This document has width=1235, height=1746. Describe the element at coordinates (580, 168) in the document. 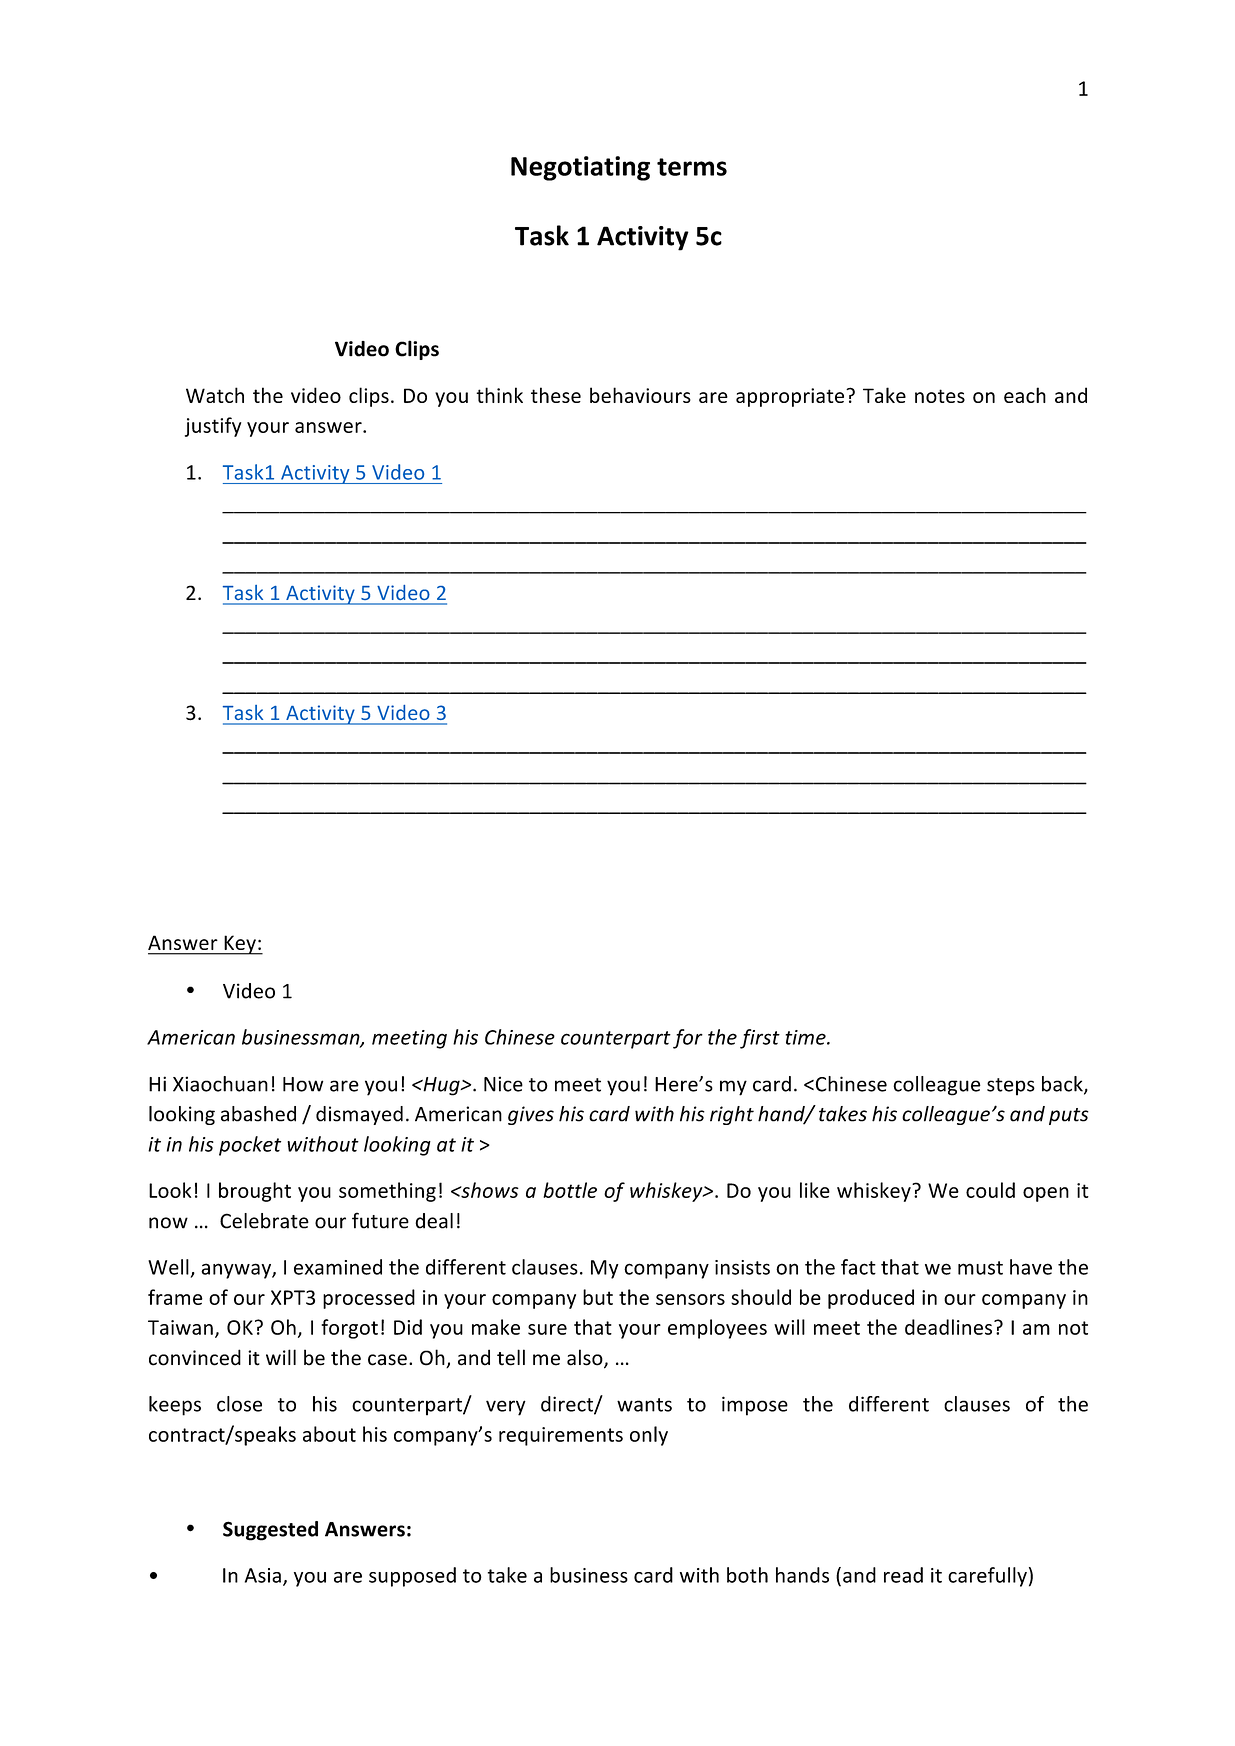

I see `Negotiating` at that location.
